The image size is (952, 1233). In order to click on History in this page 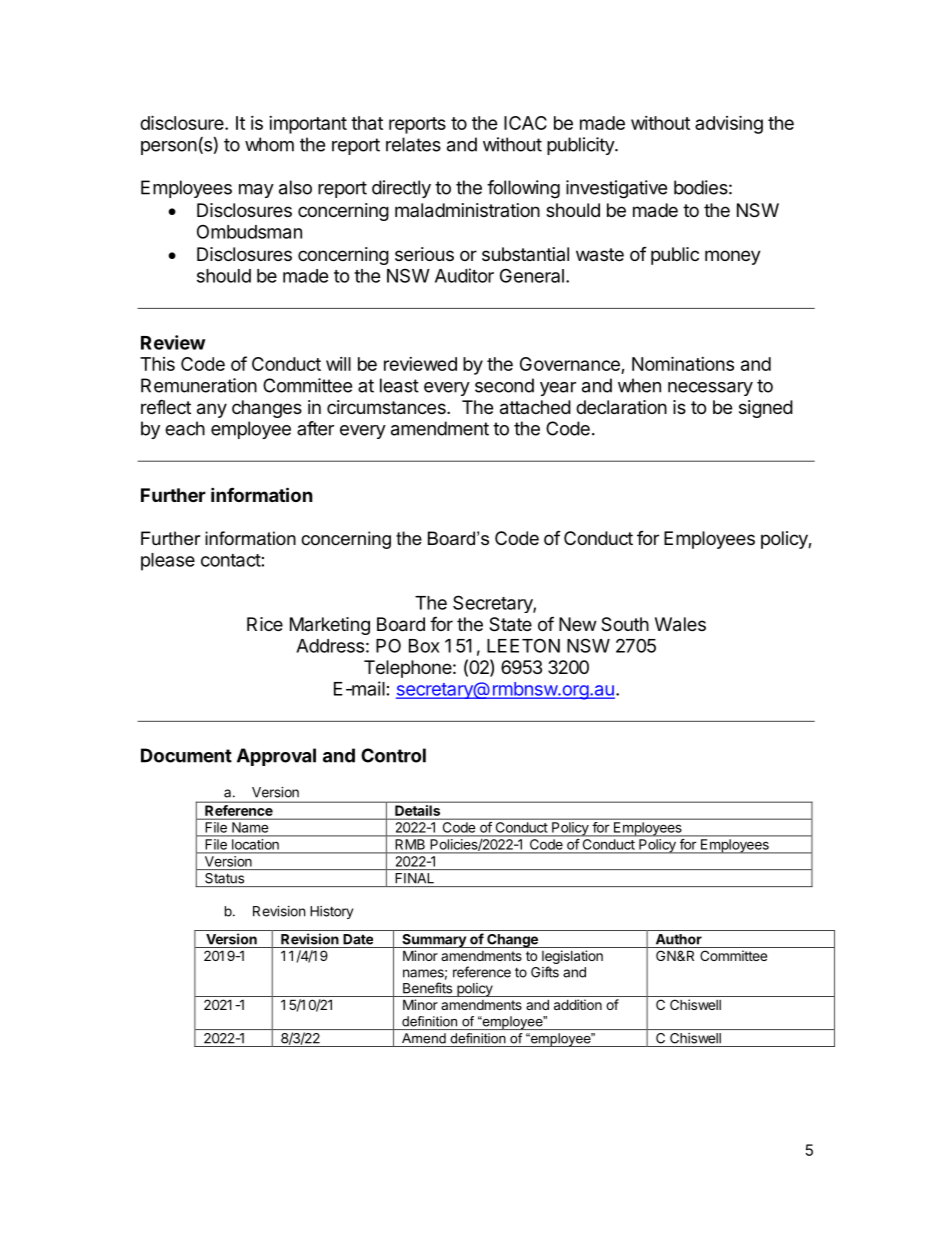, I will do `click(331, 912)`.
